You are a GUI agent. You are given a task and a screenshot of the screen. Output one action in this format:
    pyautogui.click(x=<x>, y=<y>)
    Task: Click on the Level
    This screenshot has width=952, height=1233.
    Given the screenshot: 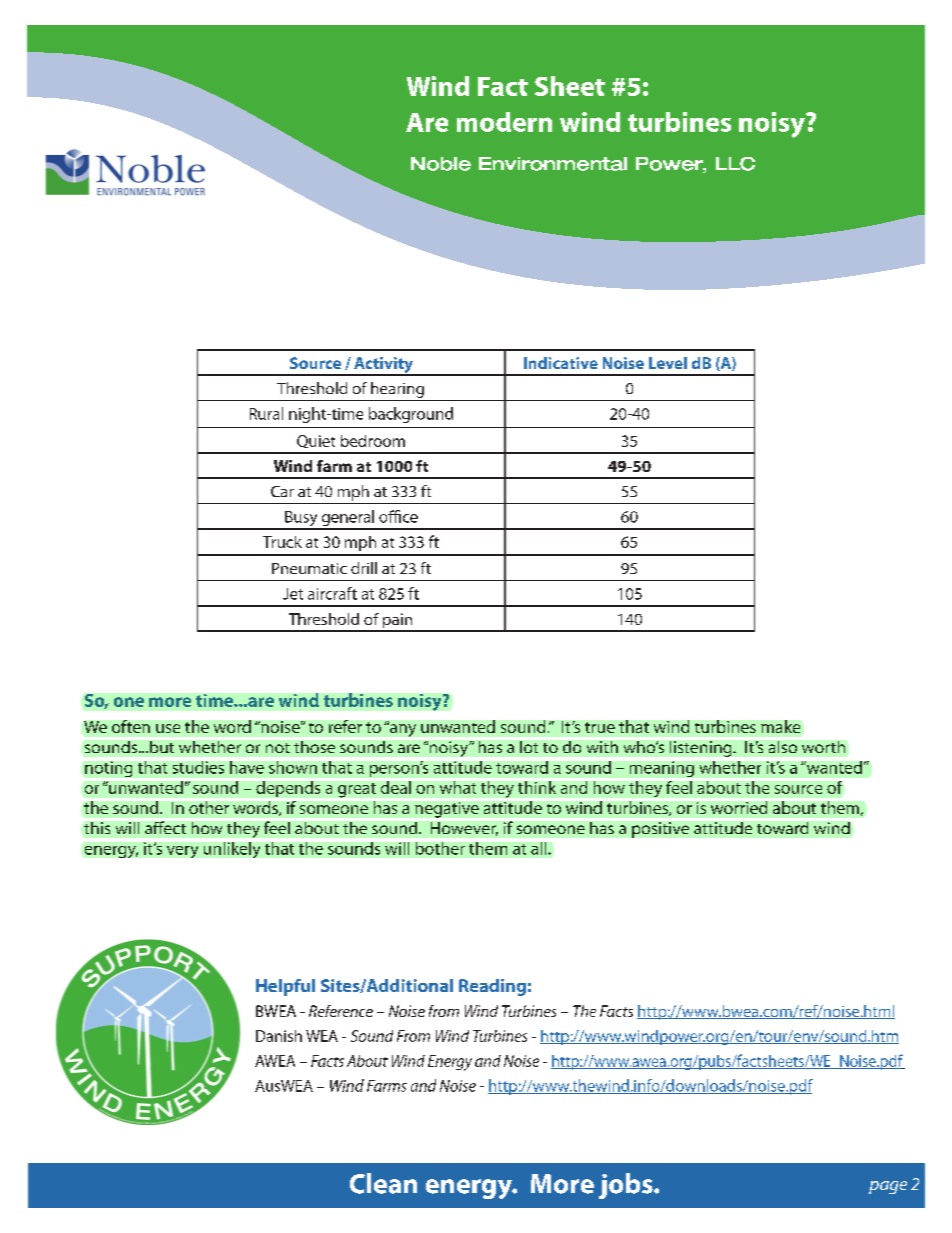 What is the action you would take?
    pyautogui.click(x=668, y=363)
